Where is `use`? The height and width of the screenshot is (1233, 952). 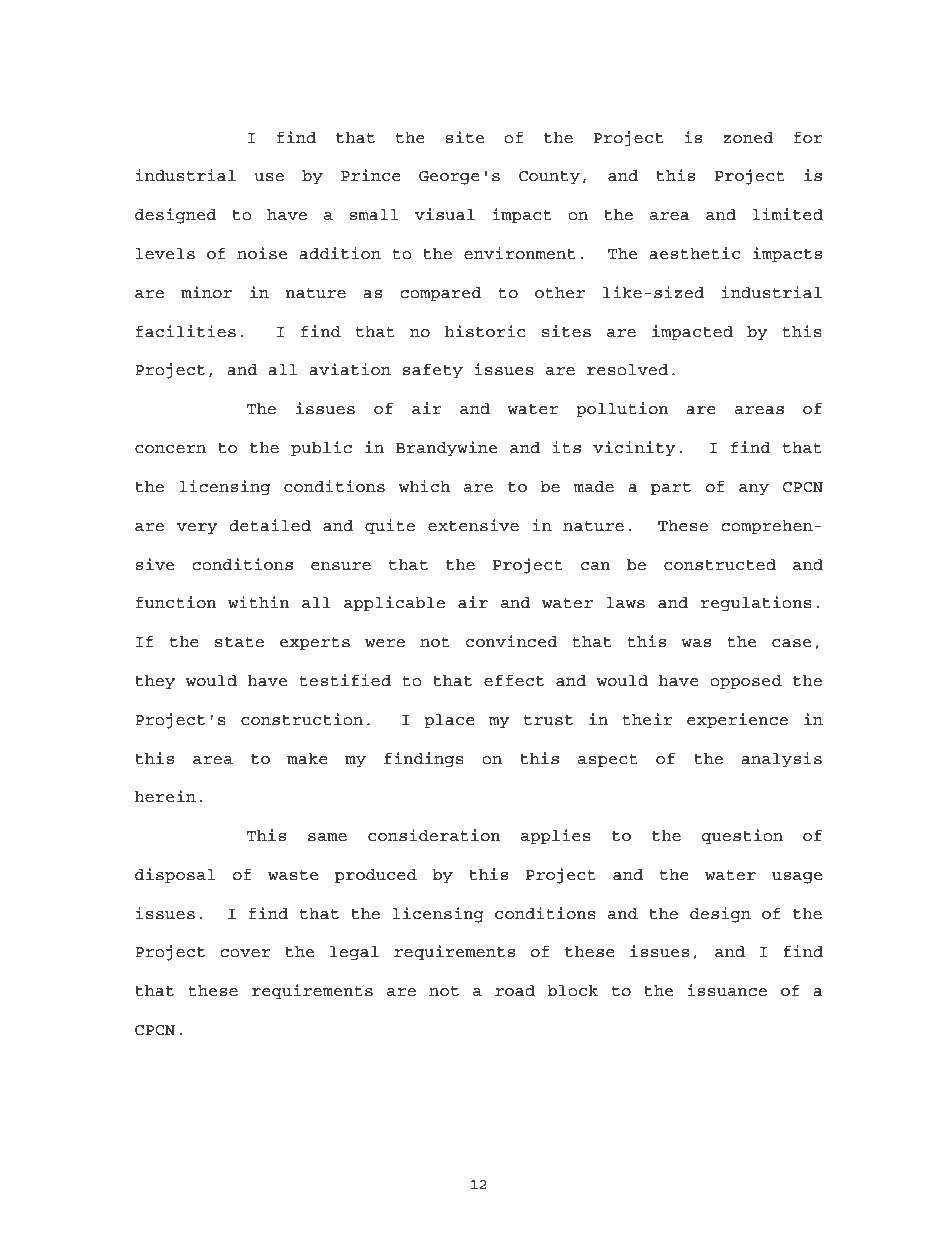
use is located at coordinates (269, 177).
